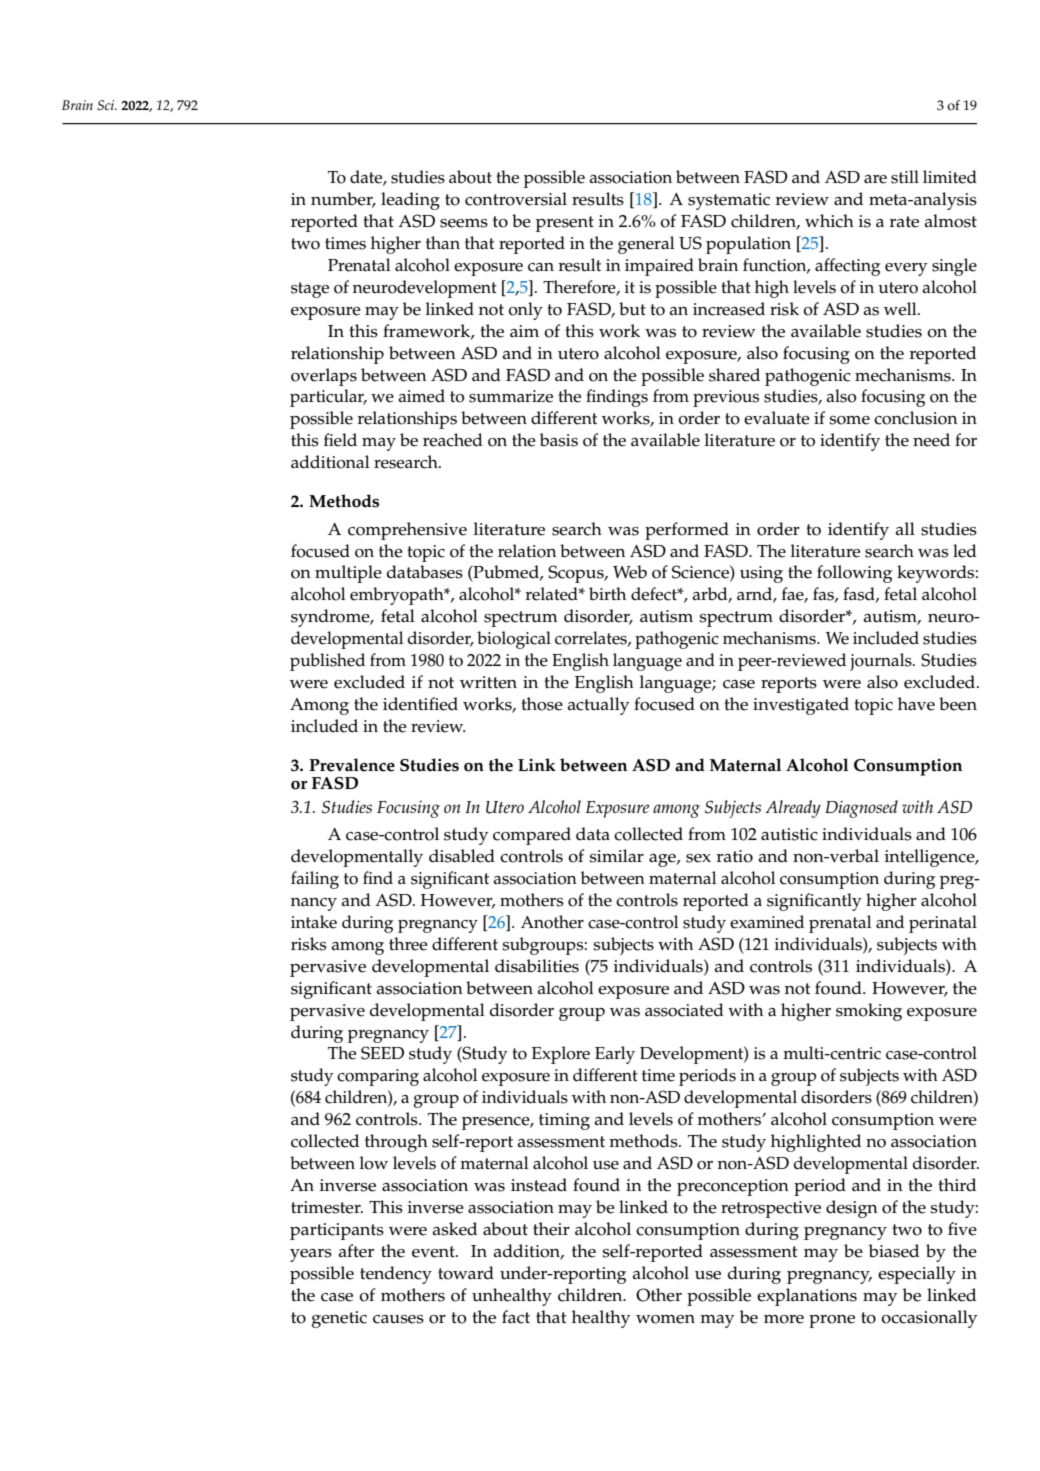 The height and width of the screenshot is (1471, 1040). Describe the element at coordinates (396, 1275) in the screenshot. I see `tendency` at that location.
